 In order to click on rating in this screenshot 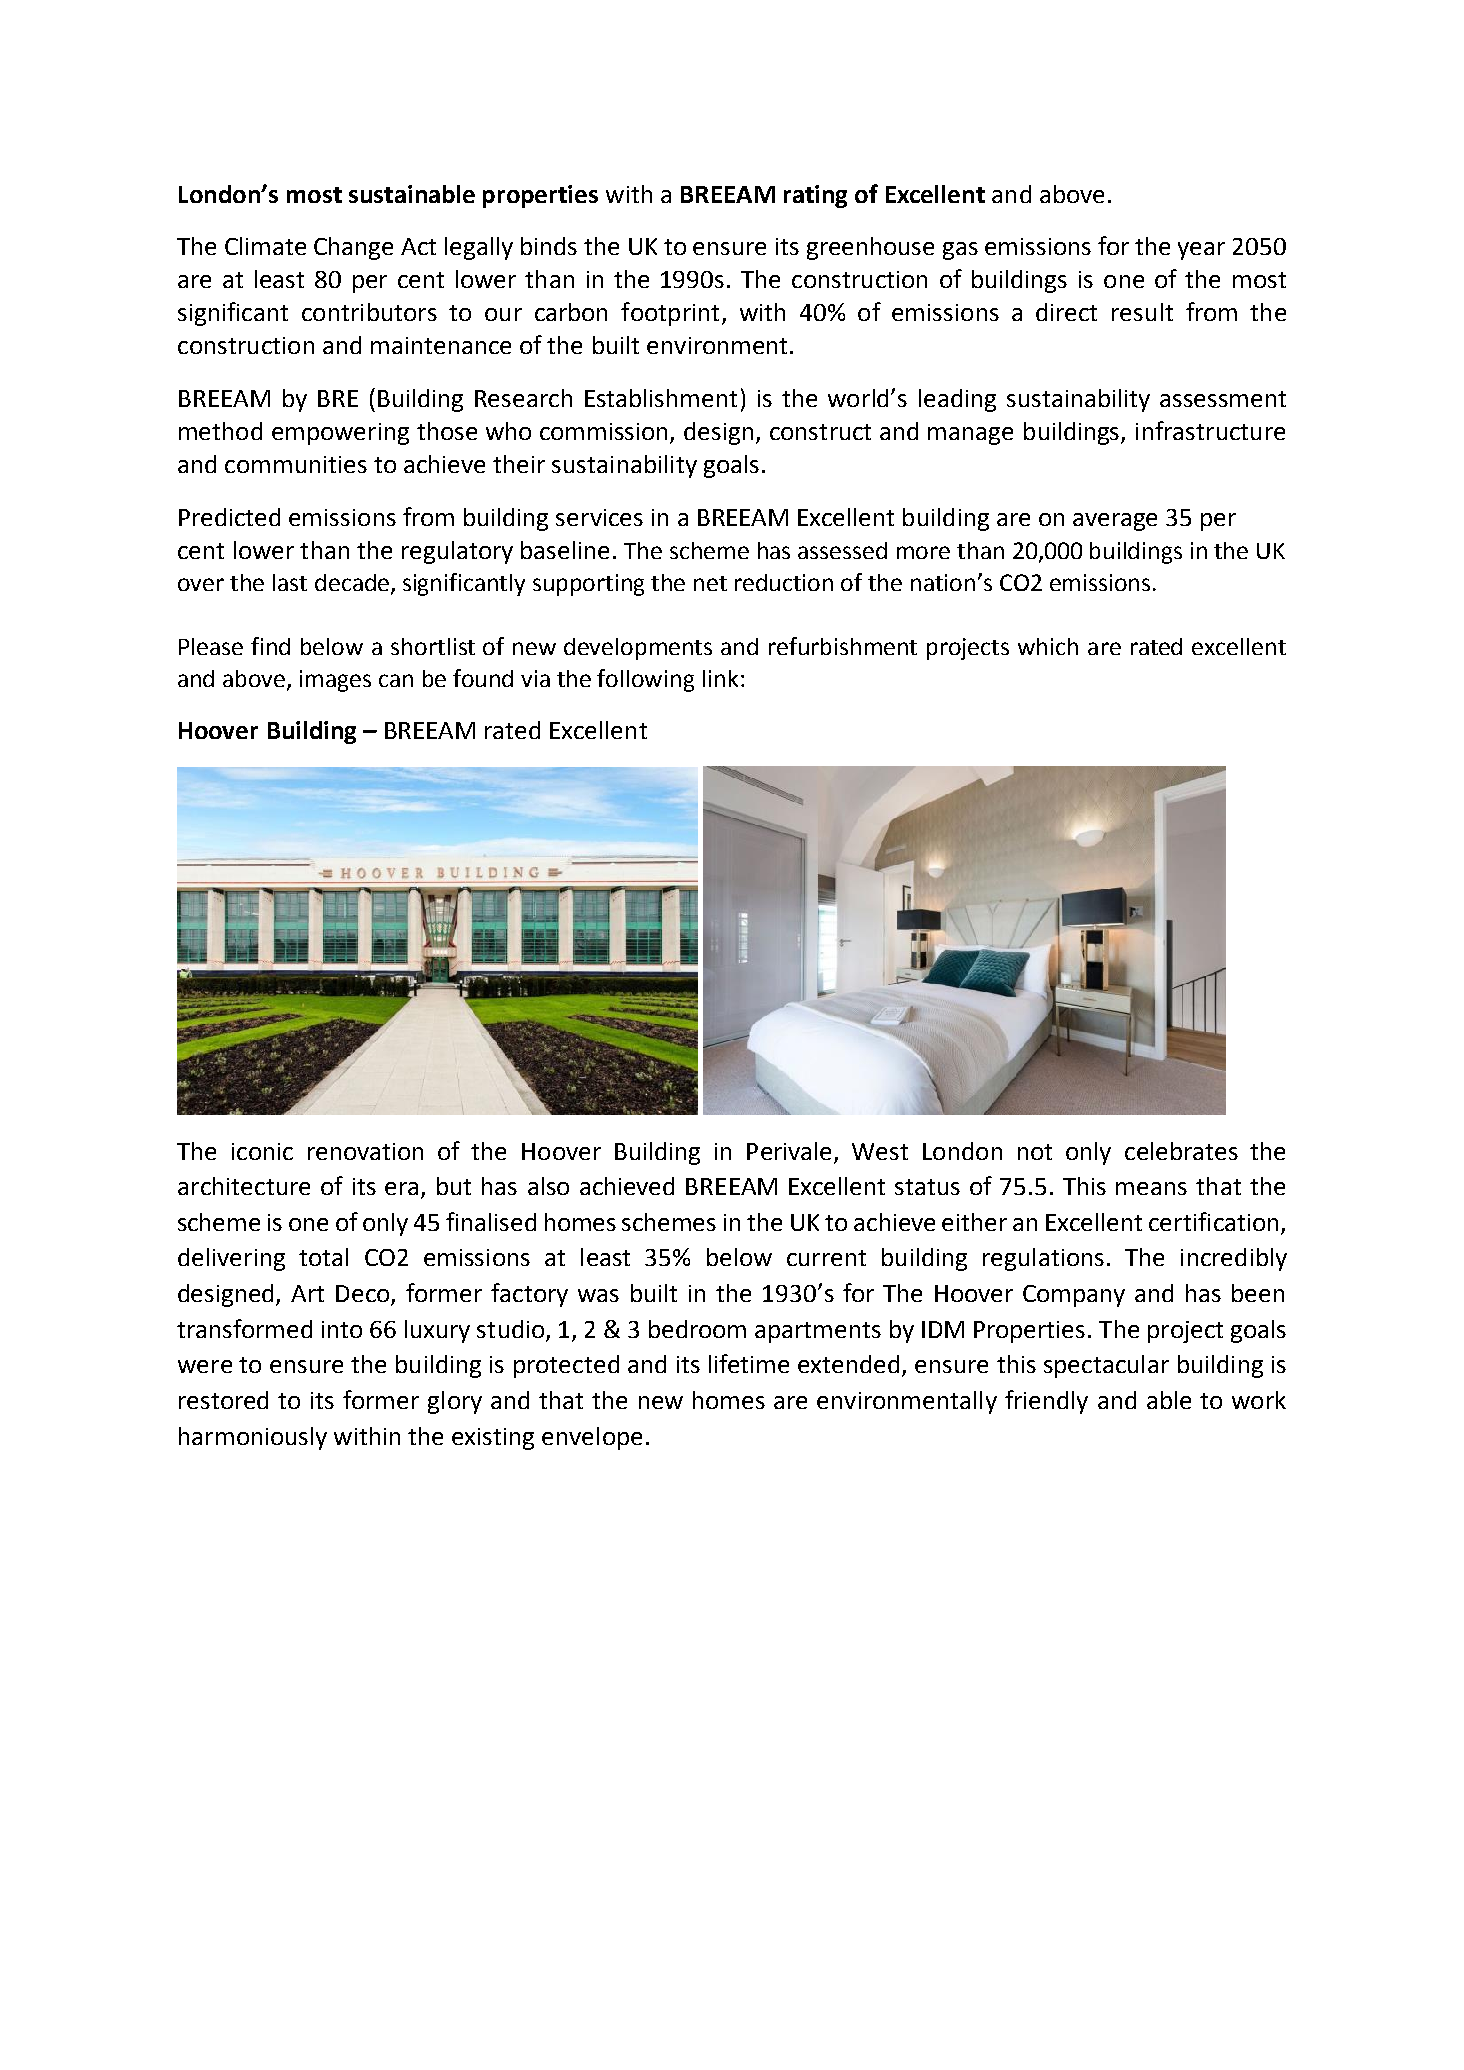, I will do `click(815, 196)`.
